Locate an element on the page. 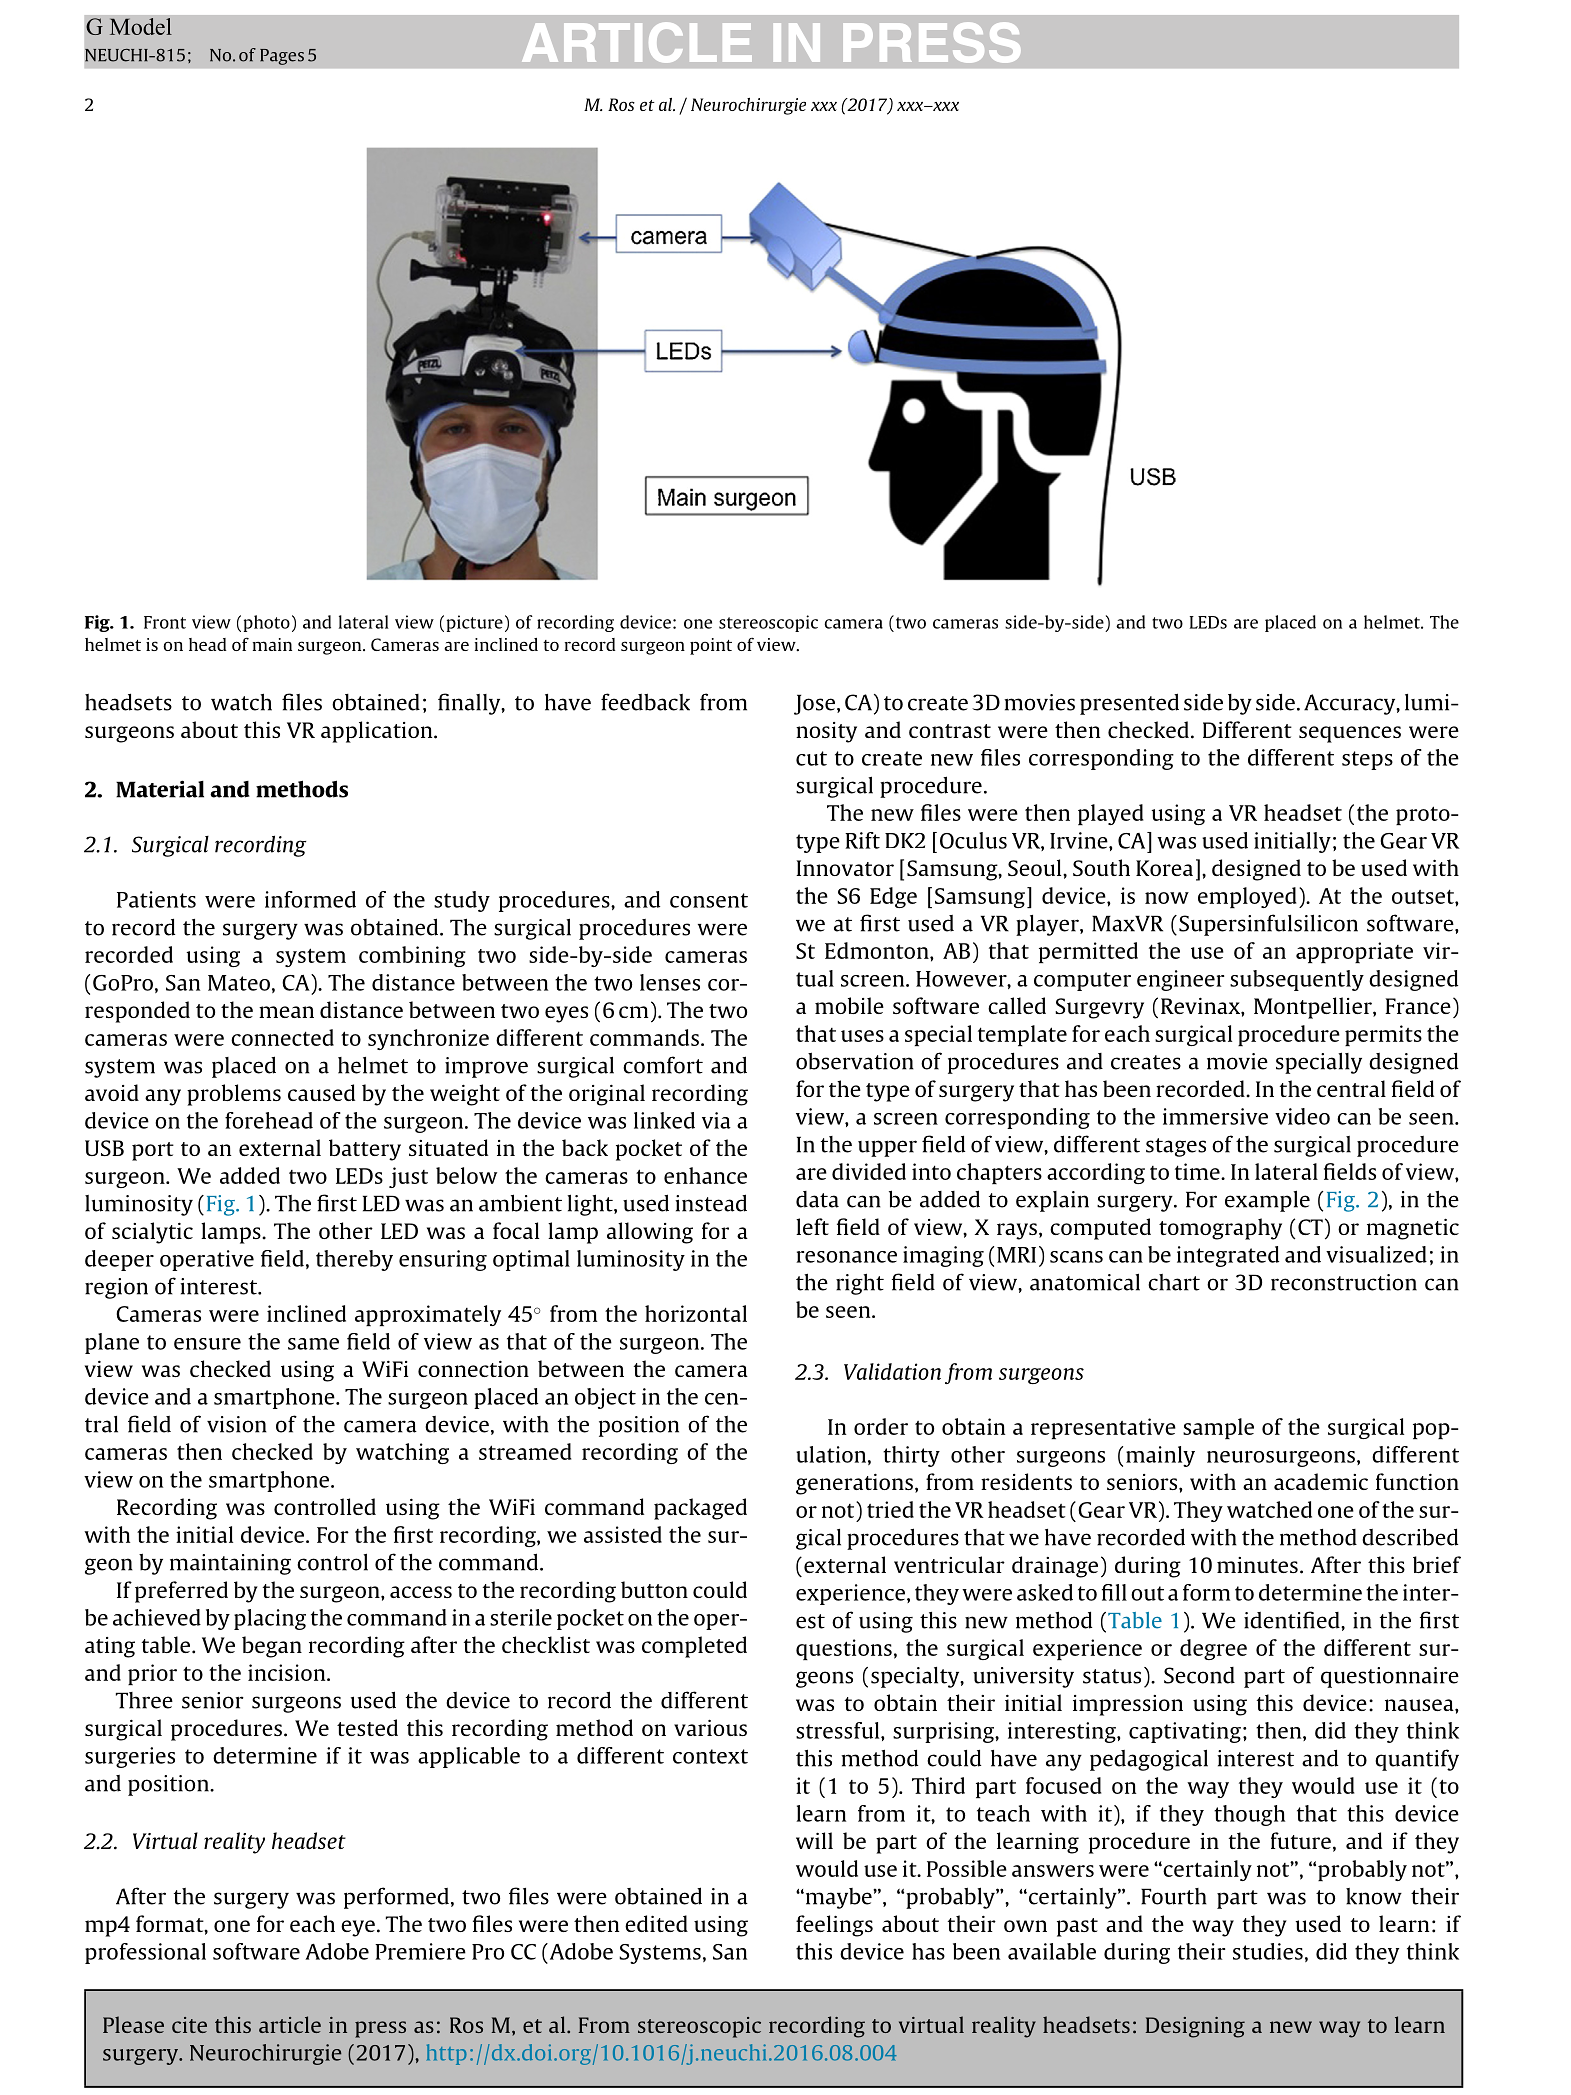 The height and width of the document is (2095, 1571). horizontal is located at coordinates (696, 1313).
